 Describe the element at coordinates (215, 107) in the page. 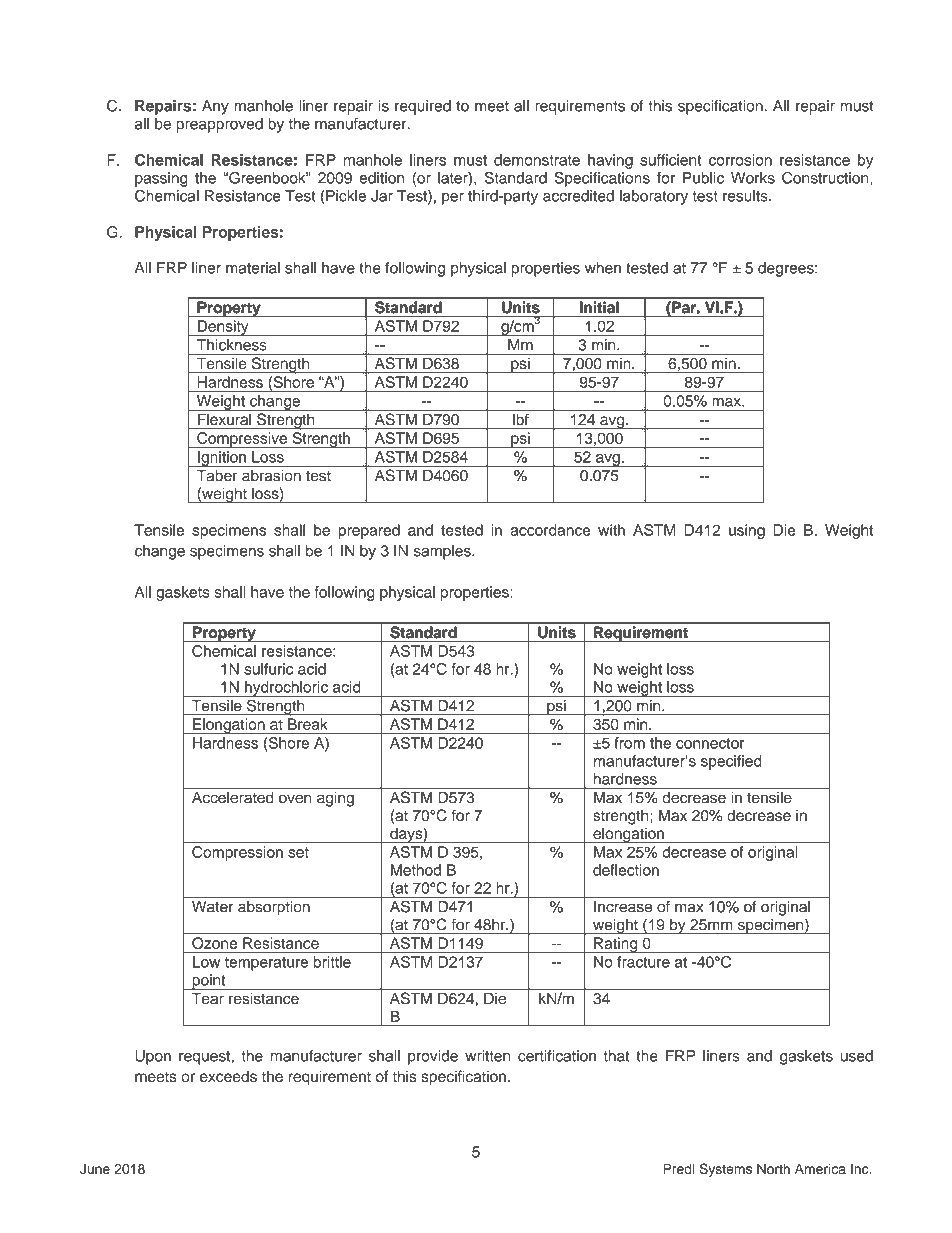

I see `Any` at that location.
